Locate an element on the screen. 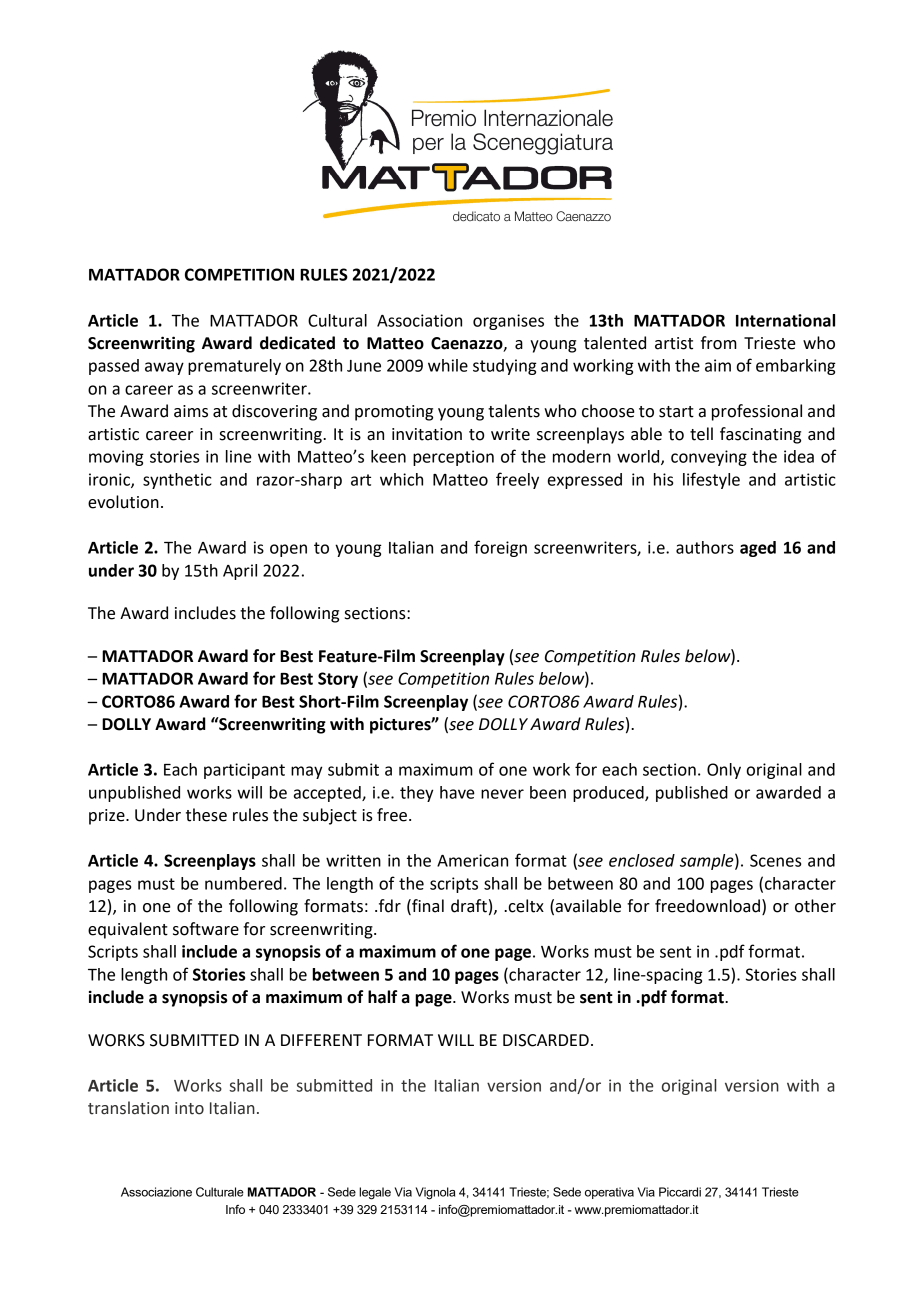 This screenshot has width=924, height=1308. while is located at coordinates (448, 365).
